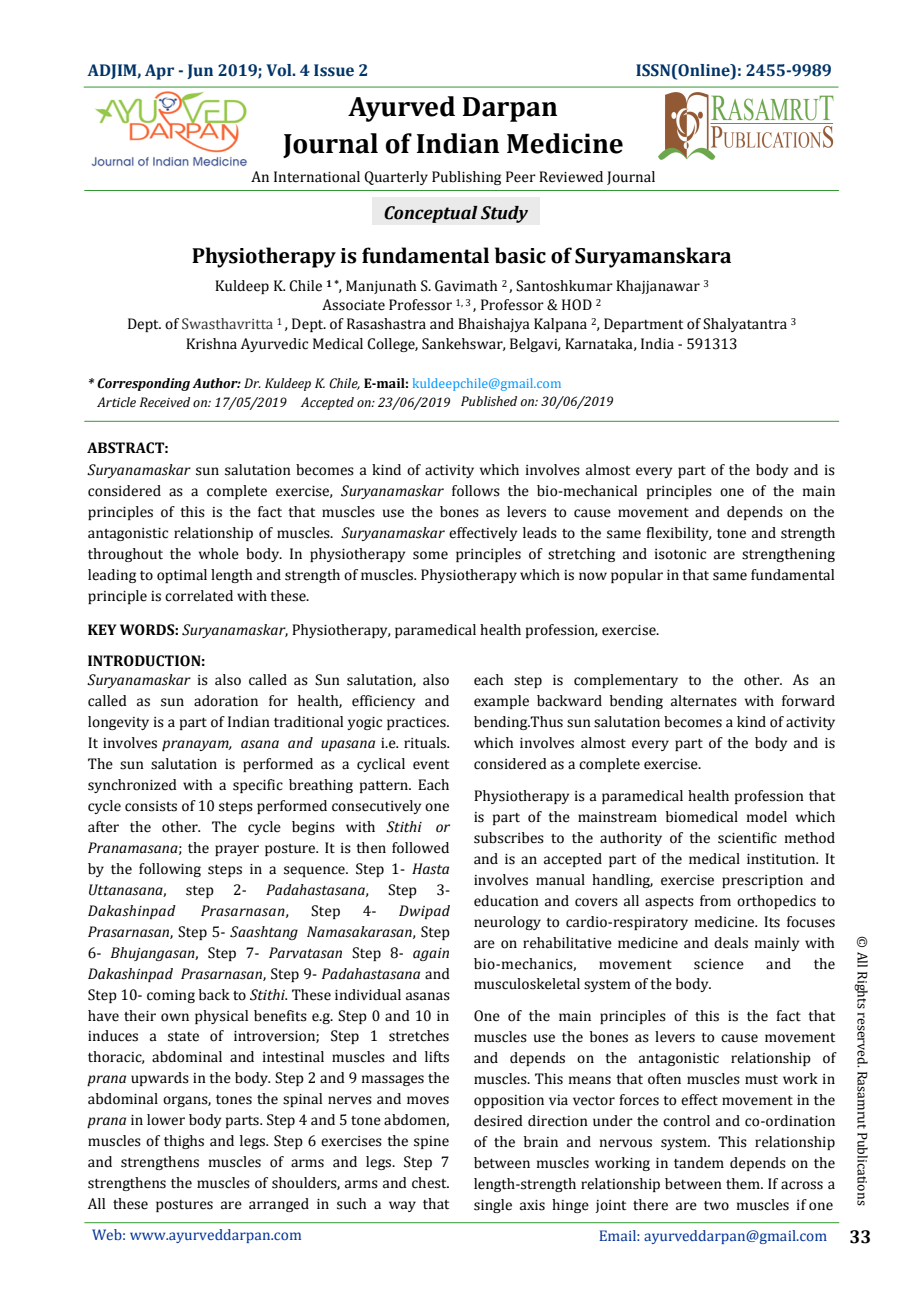  Describe the element at coordinates (430, 1183) in the screenshot. I see `chest` at that location.
